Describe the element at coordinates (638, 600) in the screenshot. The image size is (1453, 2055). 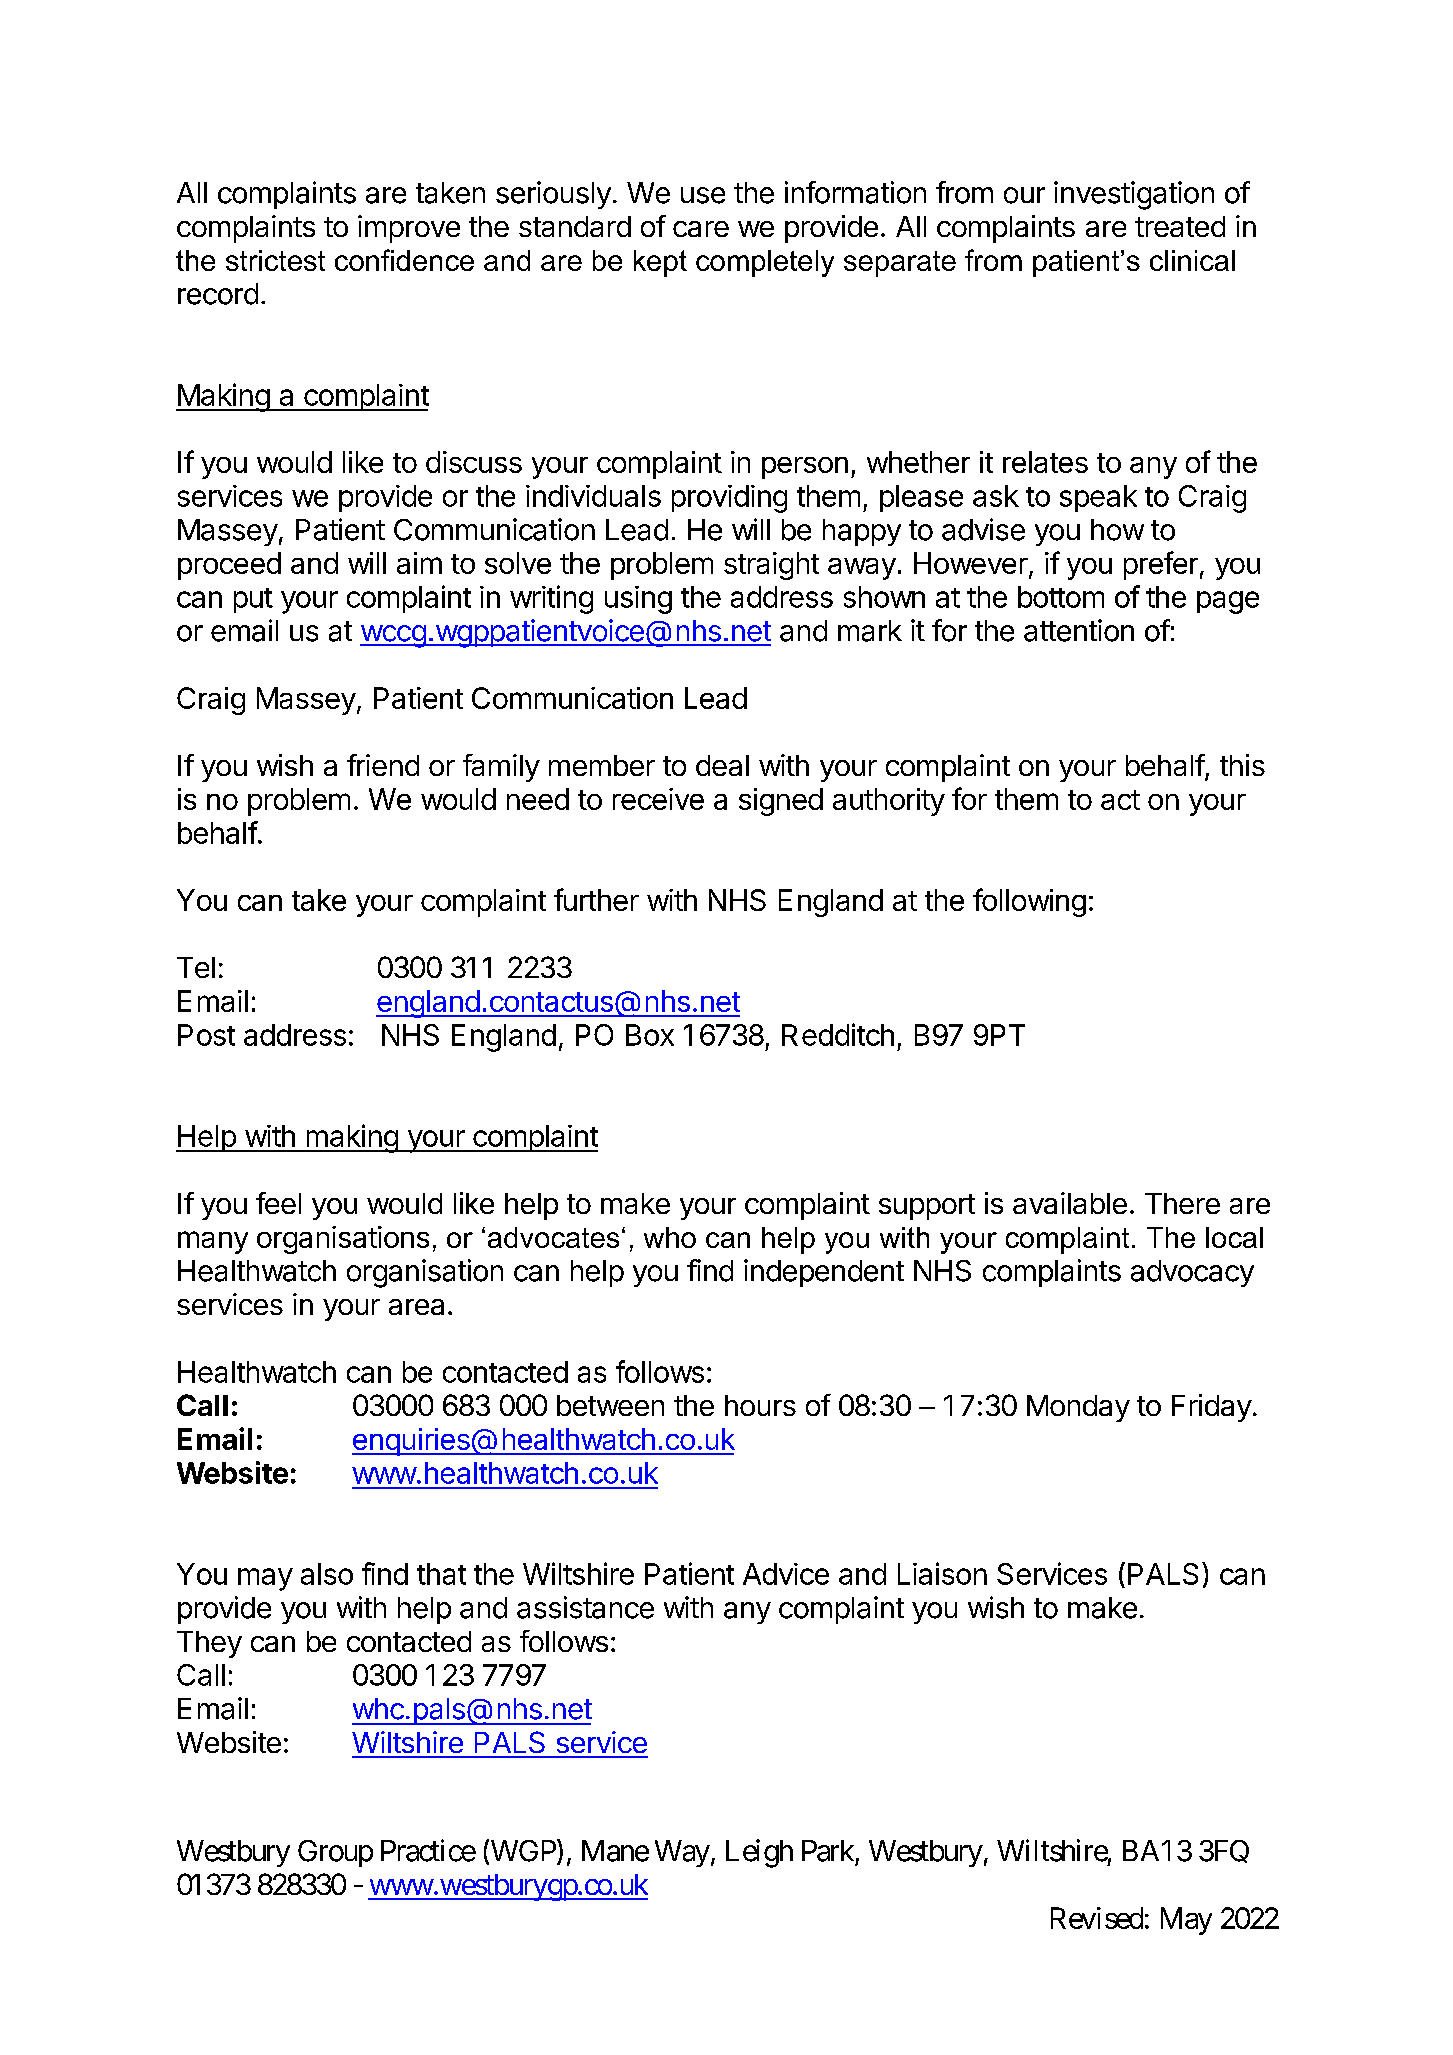
I see `using` at that location.
